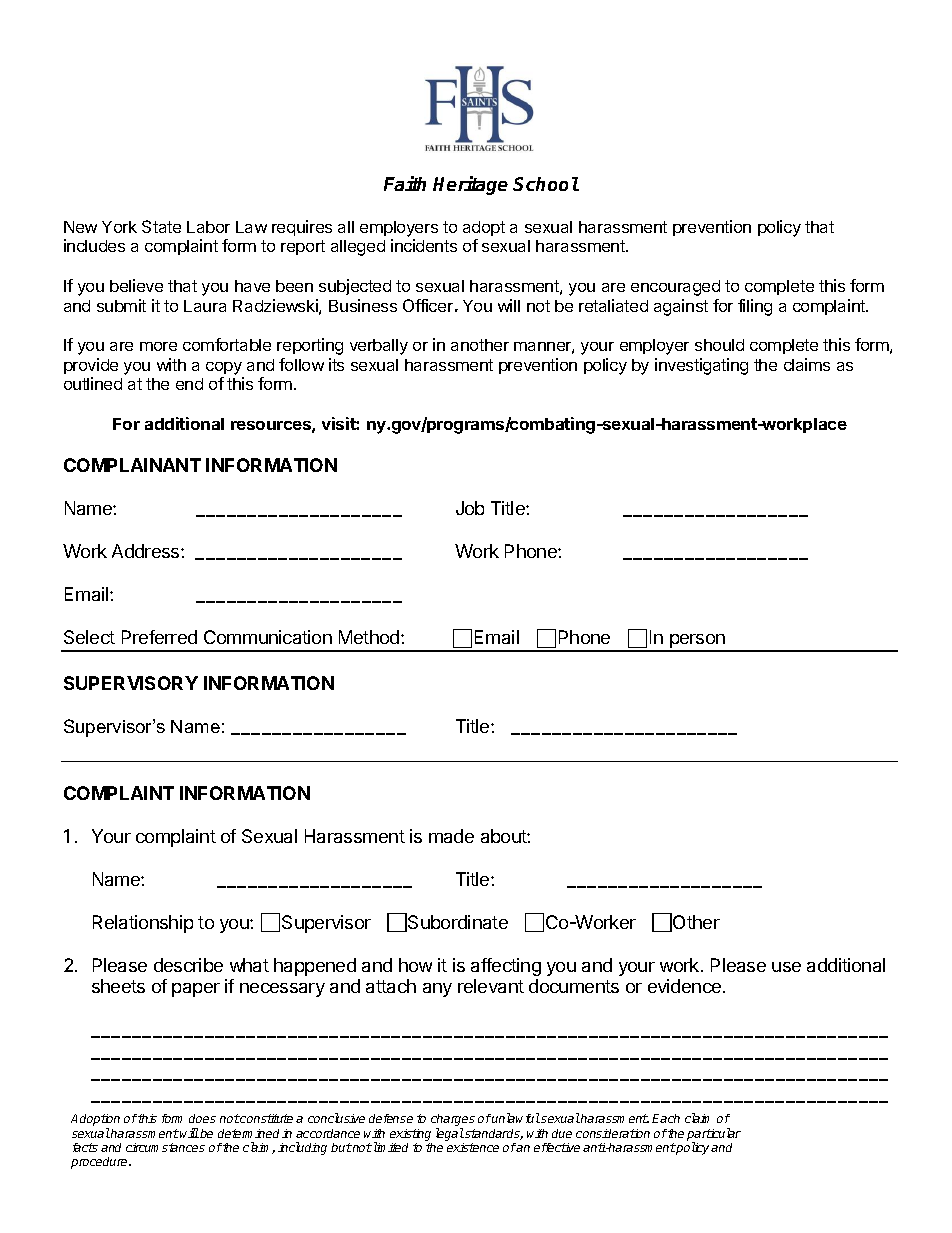 The width and height of the screenshot is (952, 1233). Describe the element at coordinates (450, 1134) in the screenshot. I see `legal` at that location.
